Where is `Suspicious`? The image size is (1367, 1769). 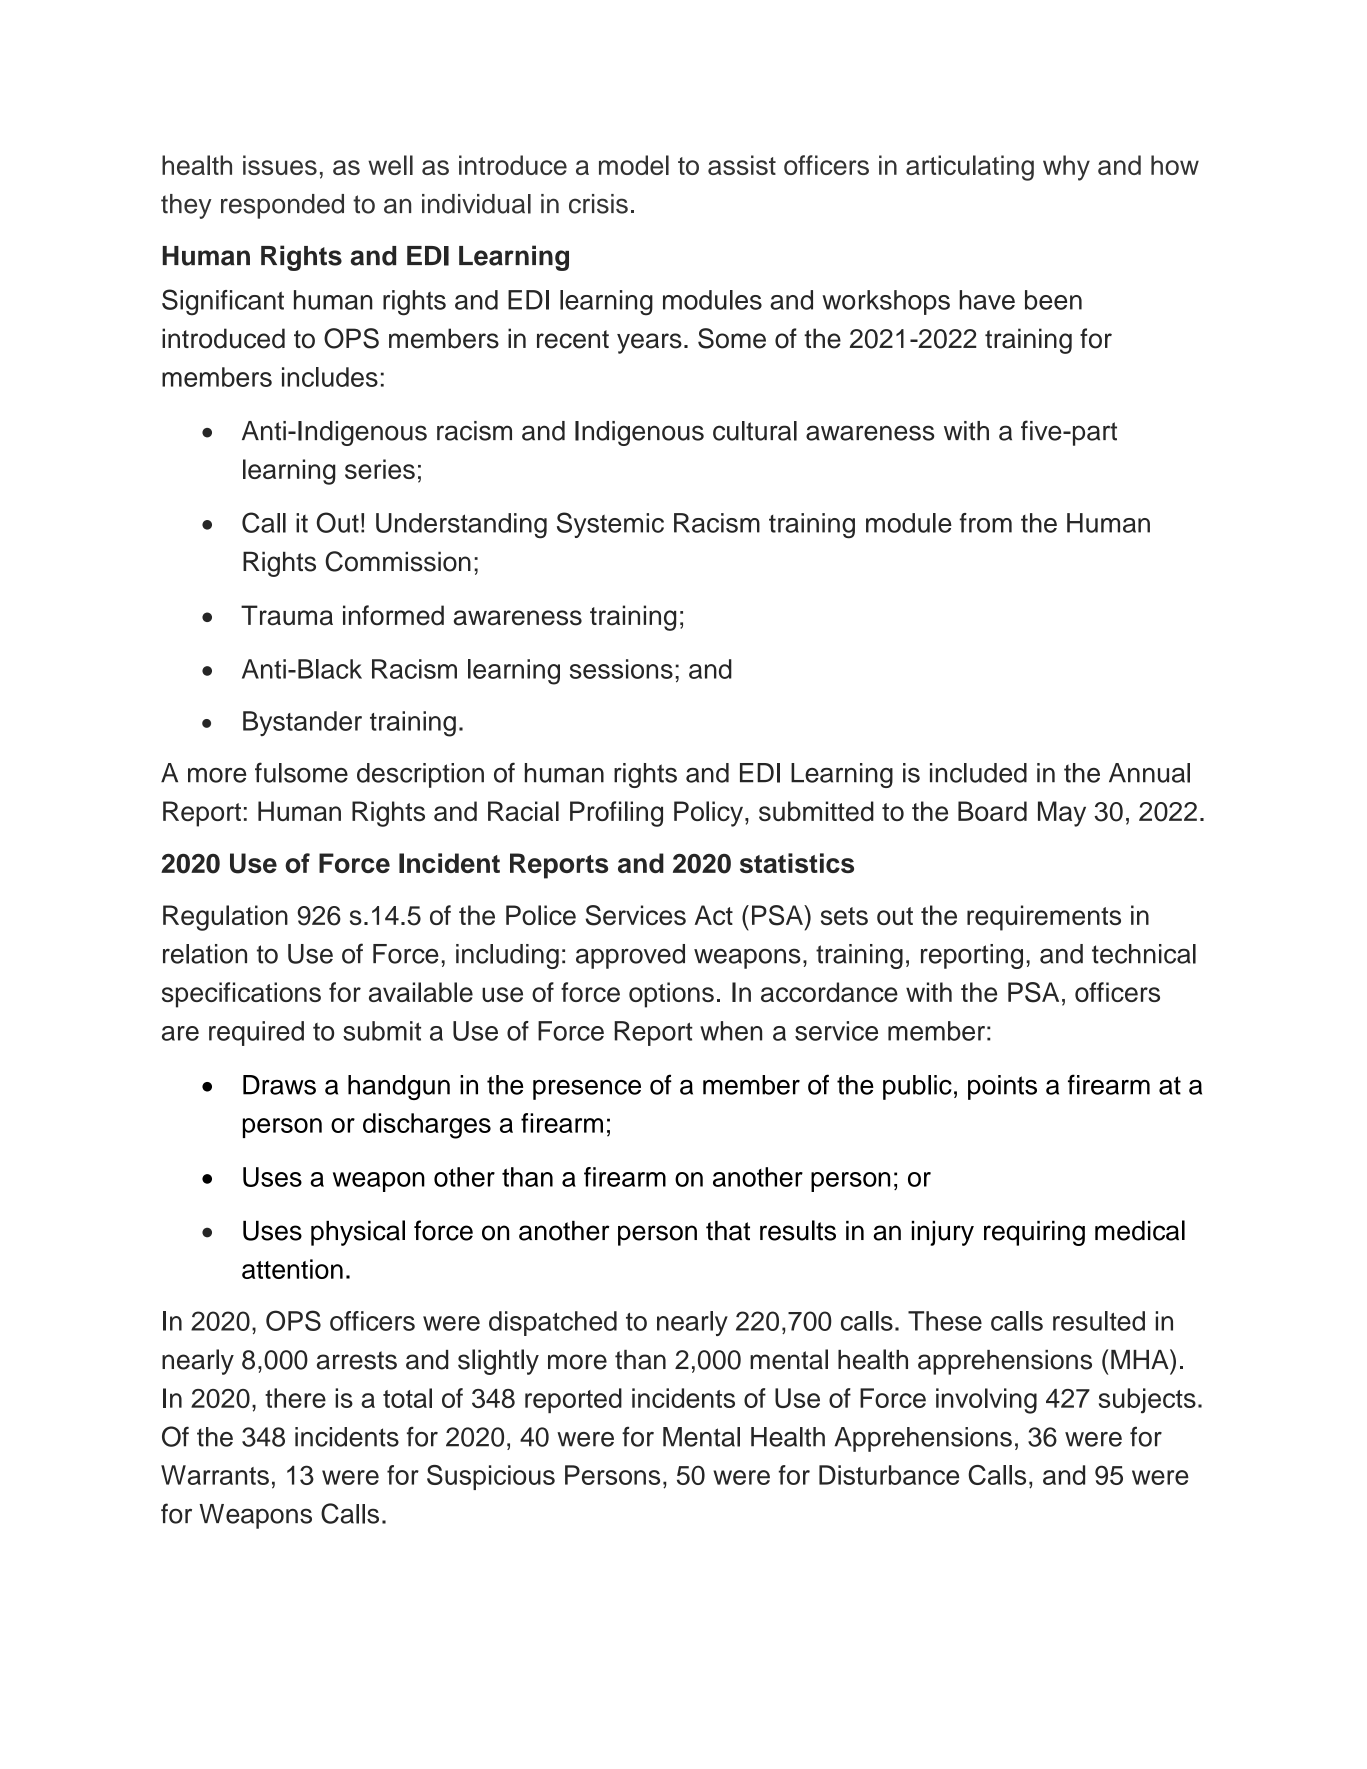
Suspicious is located at coordinates (491, 1477).
